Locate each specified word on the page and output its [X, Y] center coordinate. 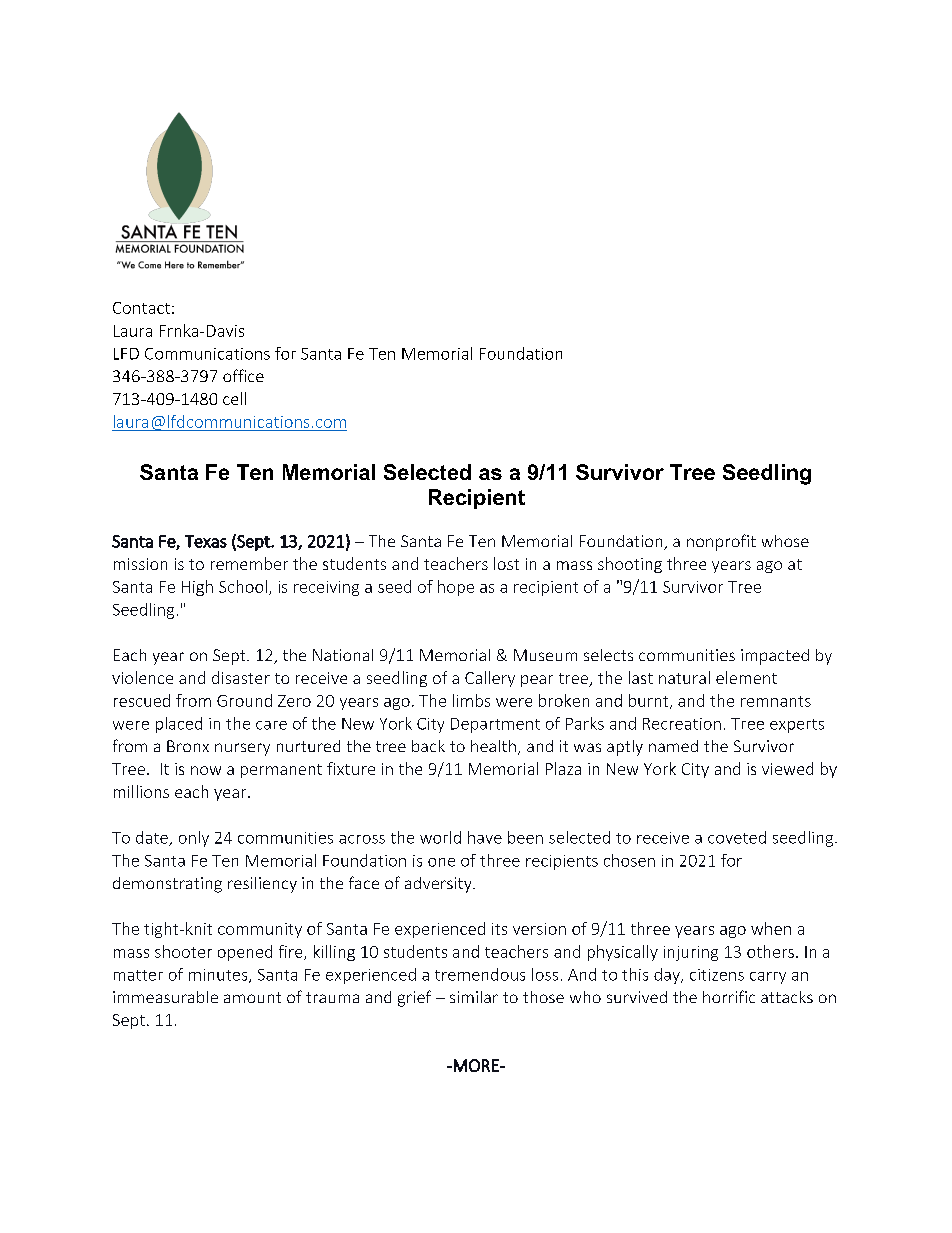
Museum [545, 655]
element [746, 677]
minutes [219, 976]
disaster [241, 677]
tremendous [480, 974]
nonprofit [721, 542]
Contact [141, 308]
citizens [717, 975]
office [243, 375]
